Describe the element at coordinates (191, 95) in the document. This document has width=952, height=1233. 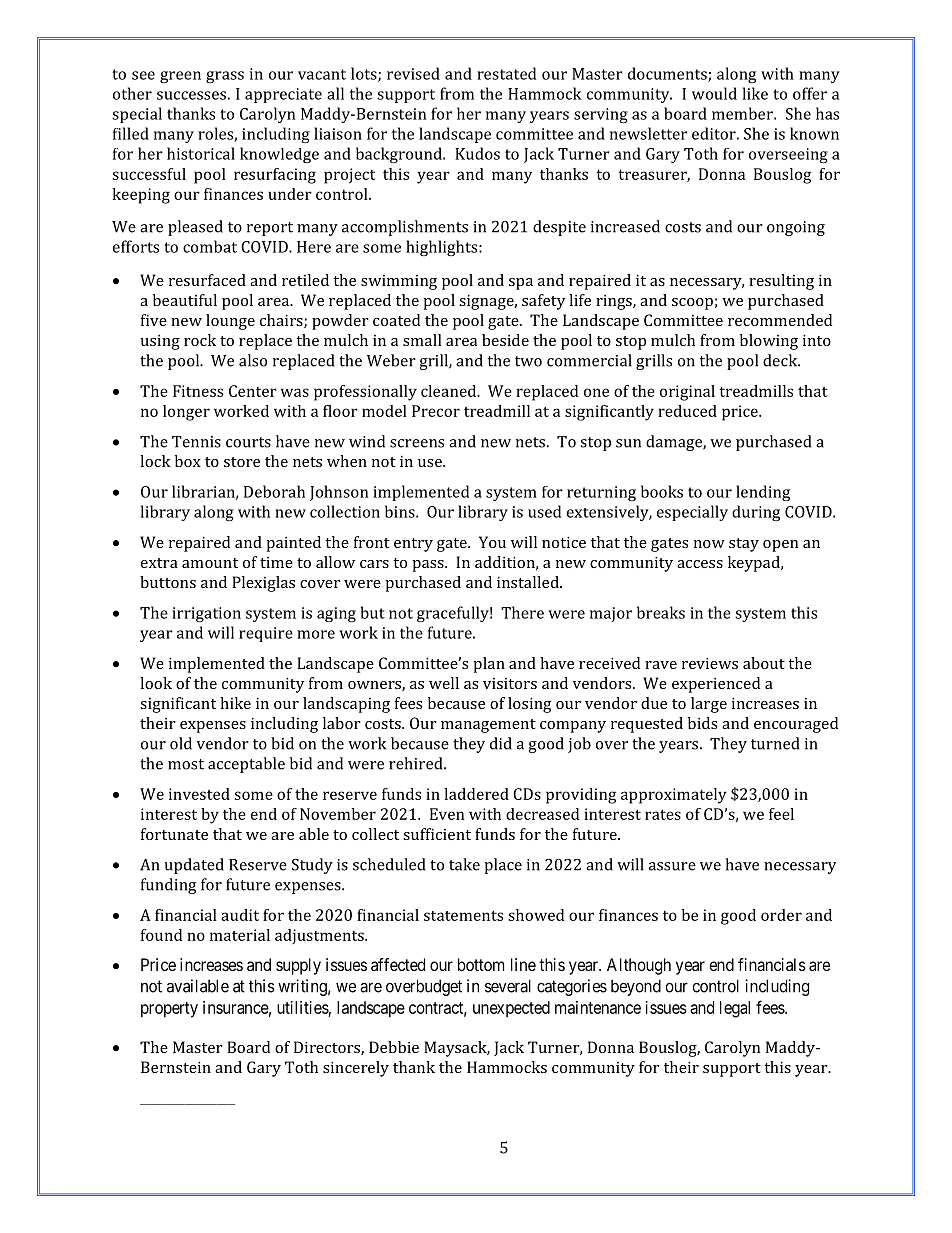
I see `successes` at that location.
